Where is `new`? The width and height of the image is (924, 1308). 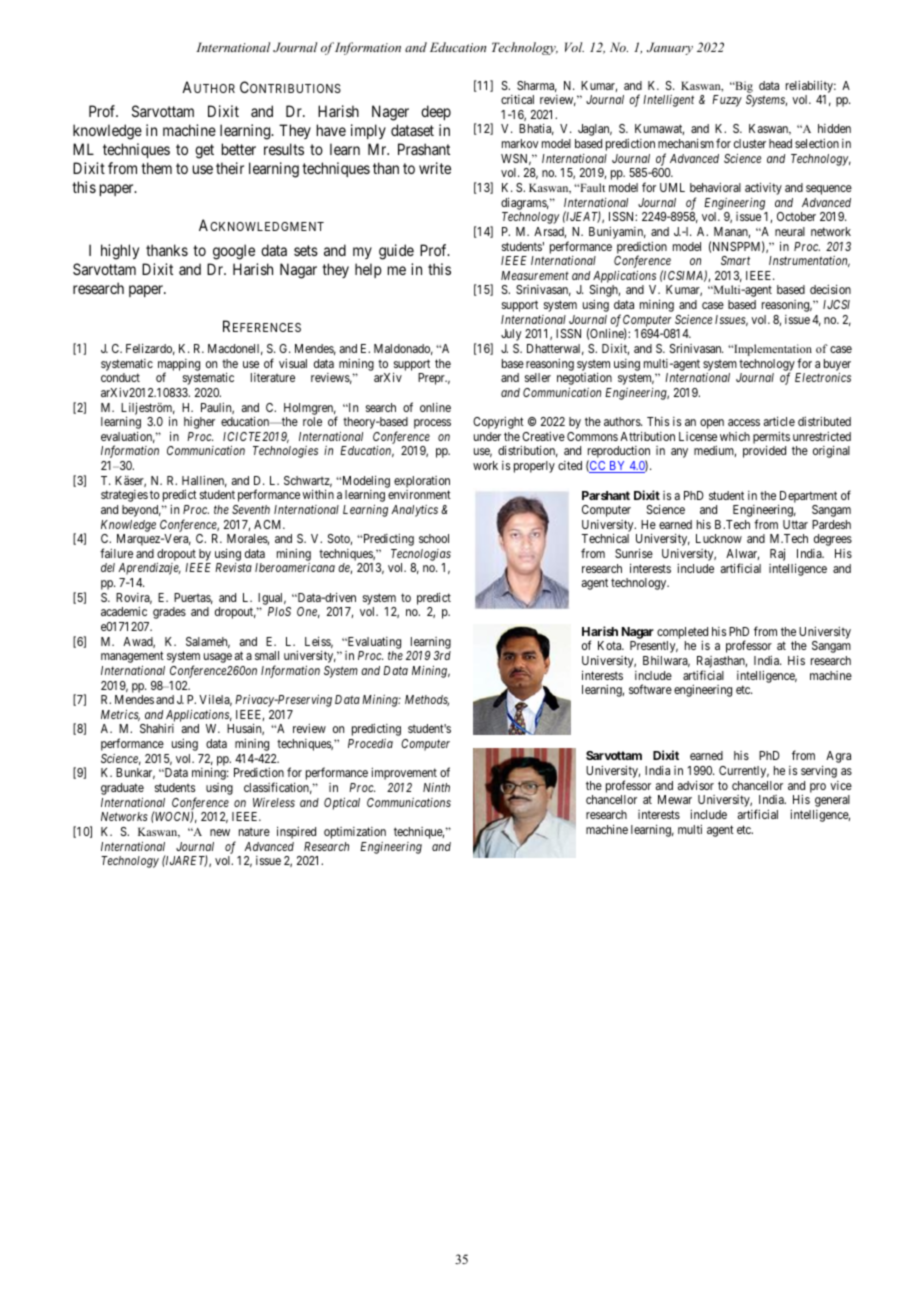 new is located at coordinates (220, 832).
